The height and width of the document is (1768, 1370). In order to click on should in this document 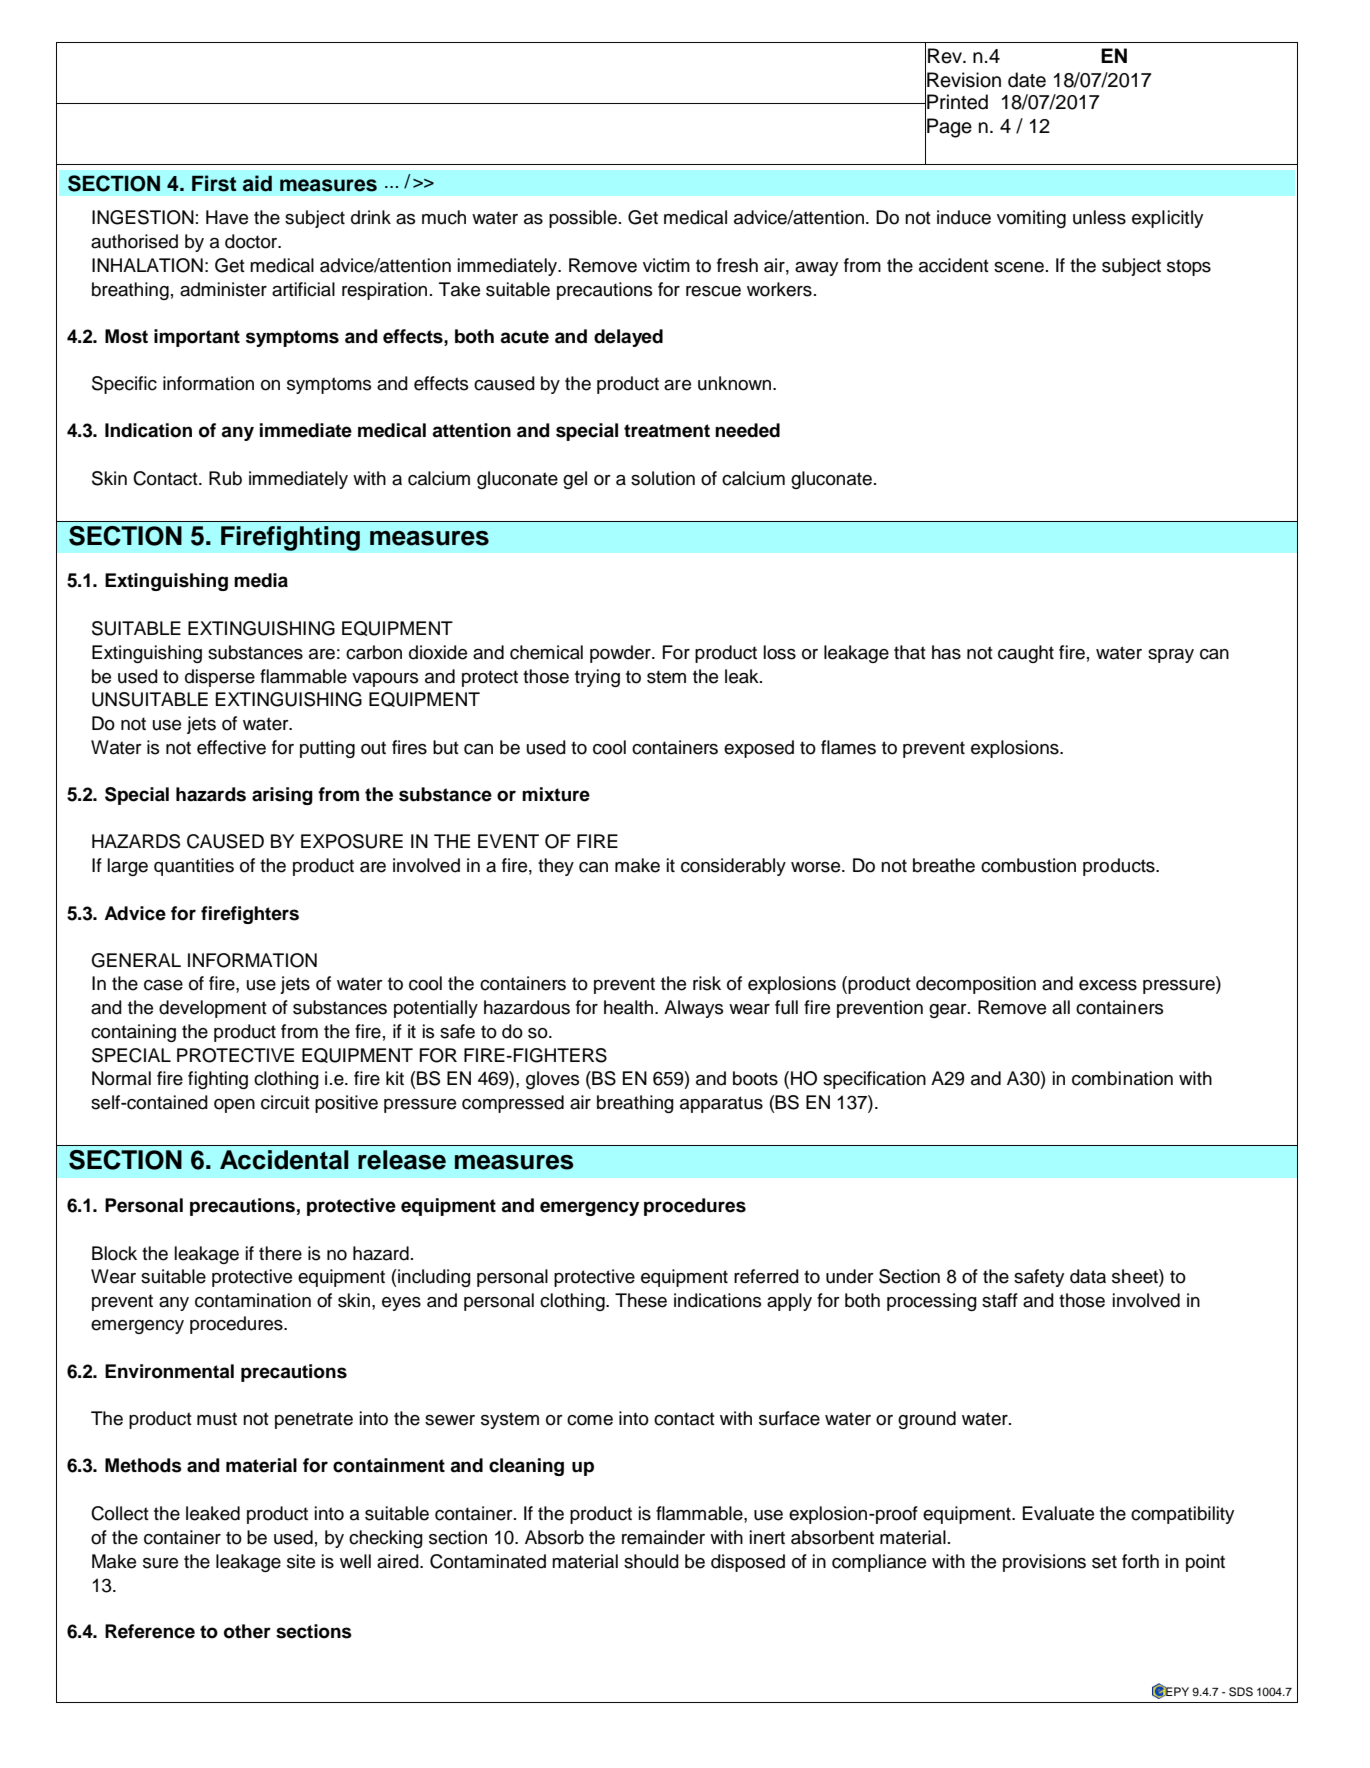, I will do `click(651, 1561)`.
